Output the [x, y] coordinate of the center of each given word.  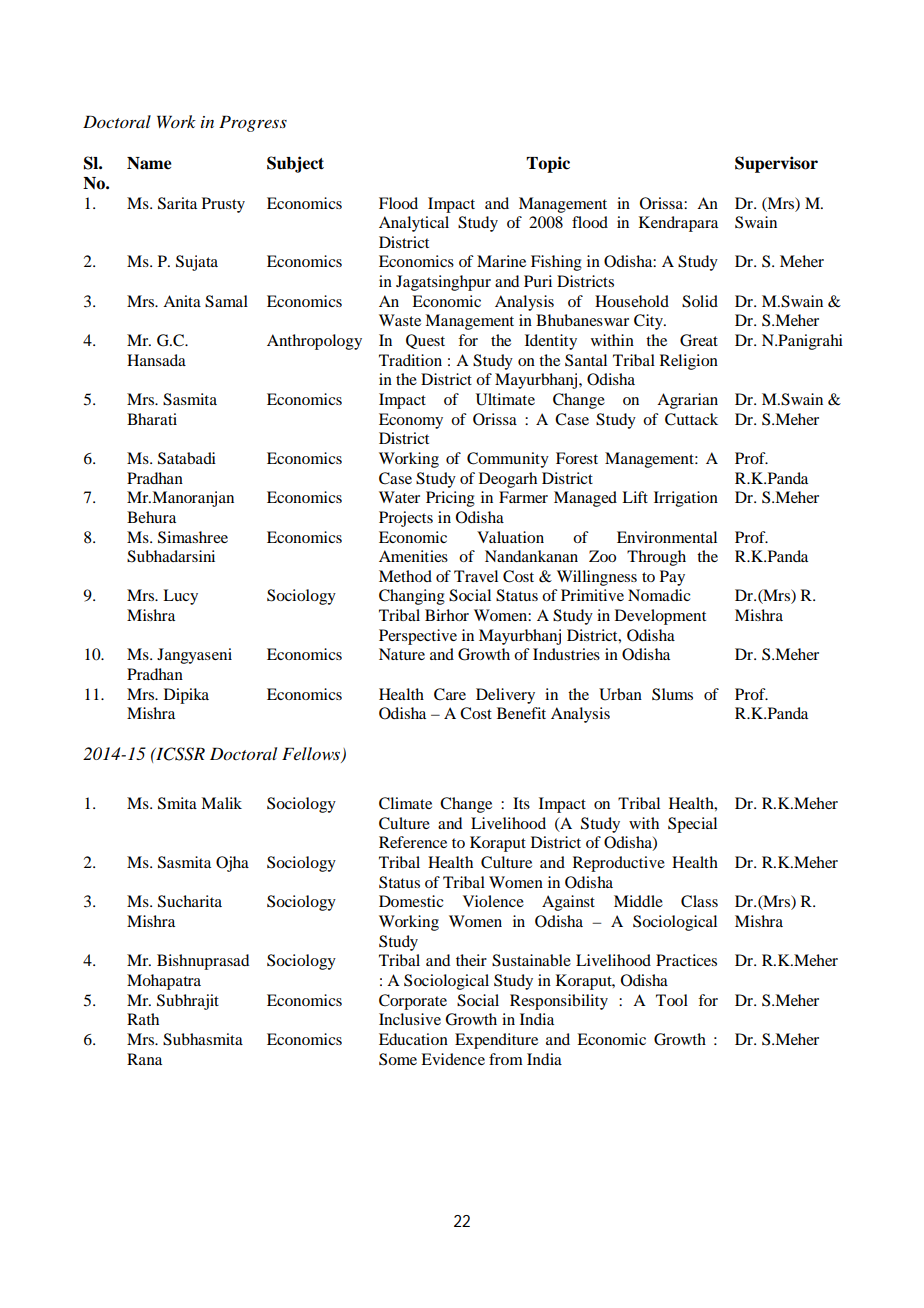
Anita [182, 301]
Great [699, 340]
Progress [253, 123]
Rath [143, 1019]
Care [450, 694]
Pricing [450, 499]
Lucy [180, 597]
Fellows [312, 755]
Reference [413, 842]
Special [692, 825]
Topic [548, 164]
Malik [221, 803]
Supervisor [776, 164]
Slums [672, 694]
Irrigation [686, 499]
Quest [425, 341]
